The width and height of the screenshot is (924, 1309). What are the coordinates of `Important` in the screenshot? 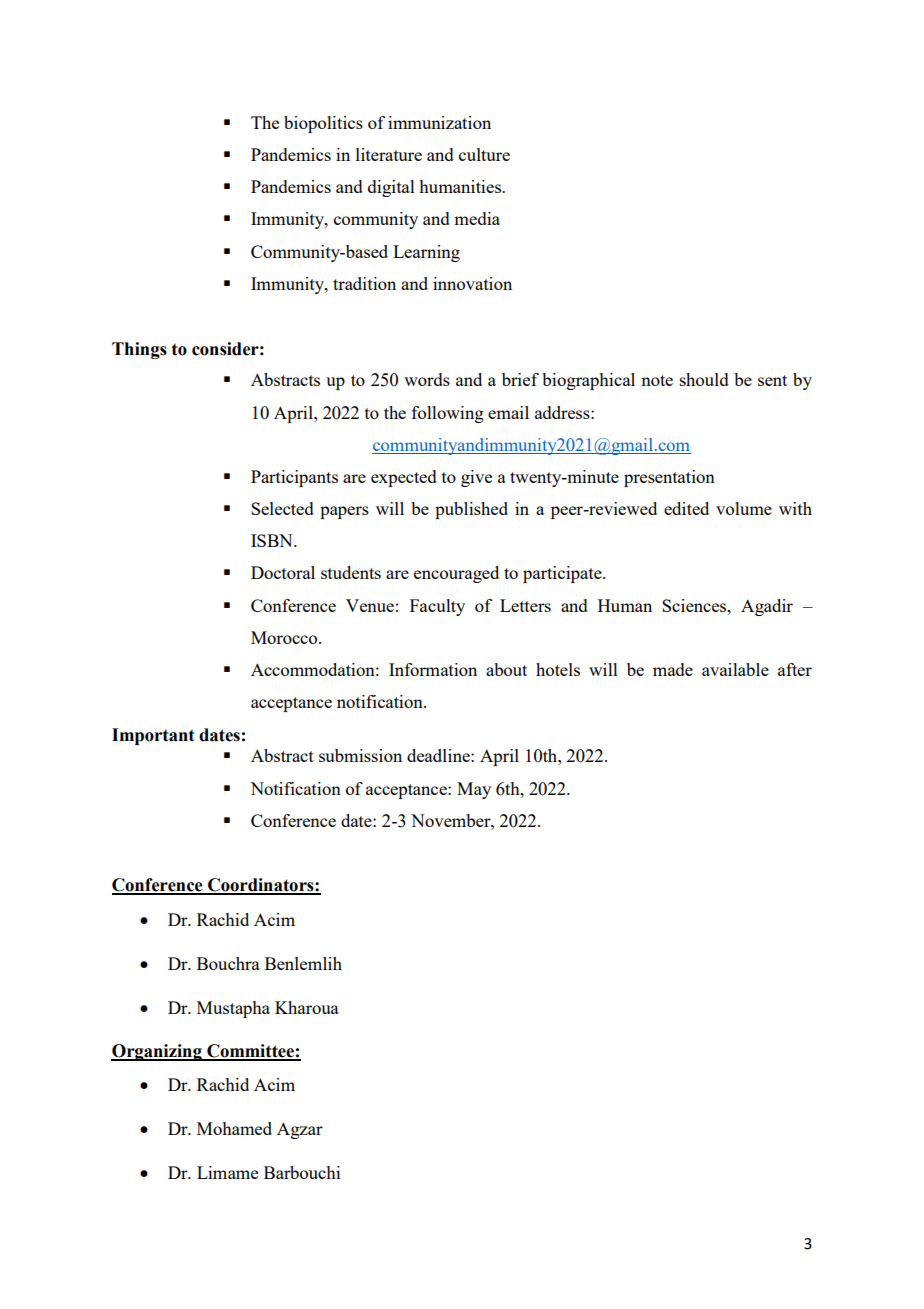 It's located at (153, 736).
